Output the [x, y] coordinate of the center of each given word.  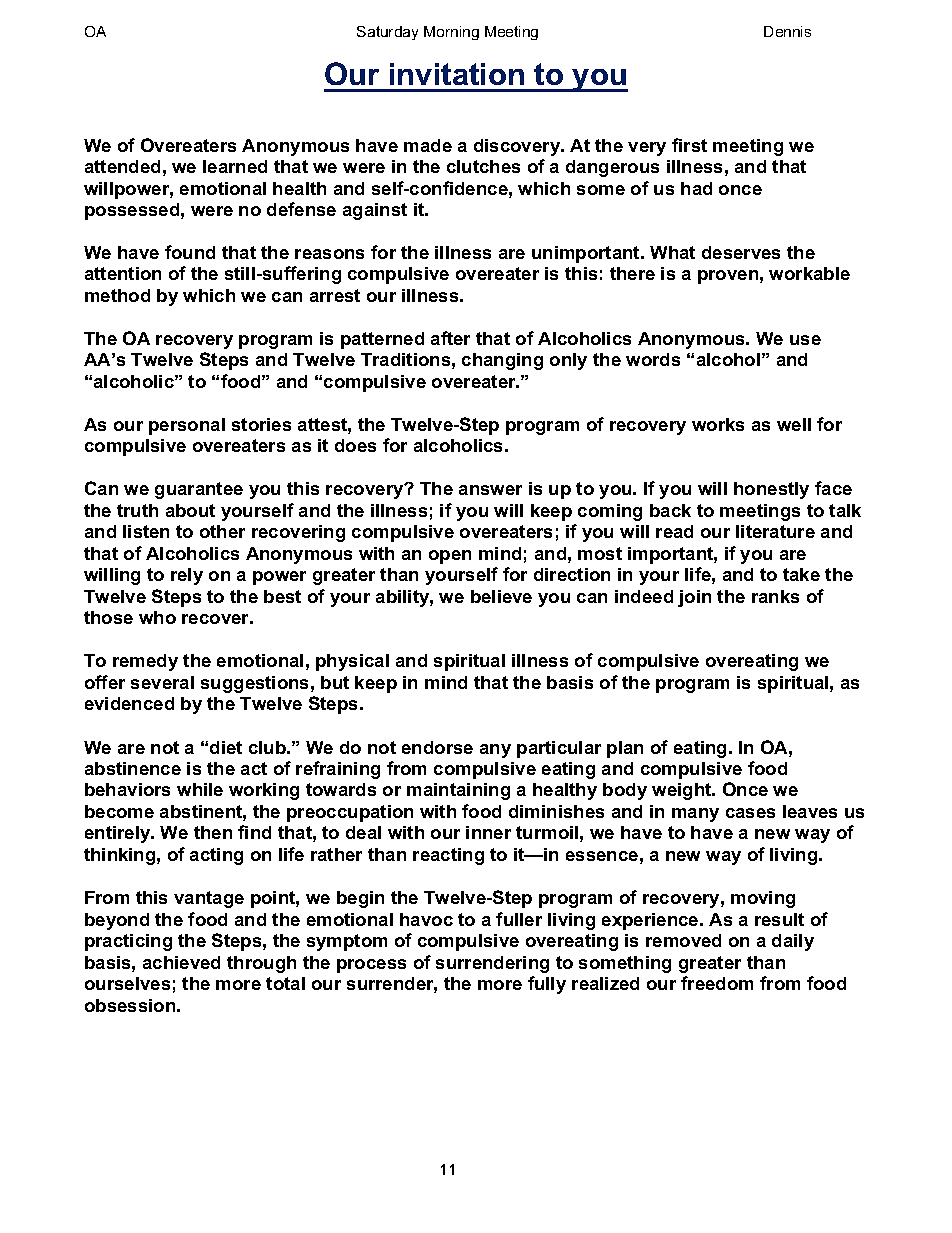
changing [502, 361]
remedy [145, 662]
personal [187, 426]
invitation [457, 74]
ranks [775, 596]
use [805, 340]
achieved [181, 962]
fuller [519, 919]
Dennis [787, 31]
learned [235, 166]
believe [501, 596]
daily [793, 942]
